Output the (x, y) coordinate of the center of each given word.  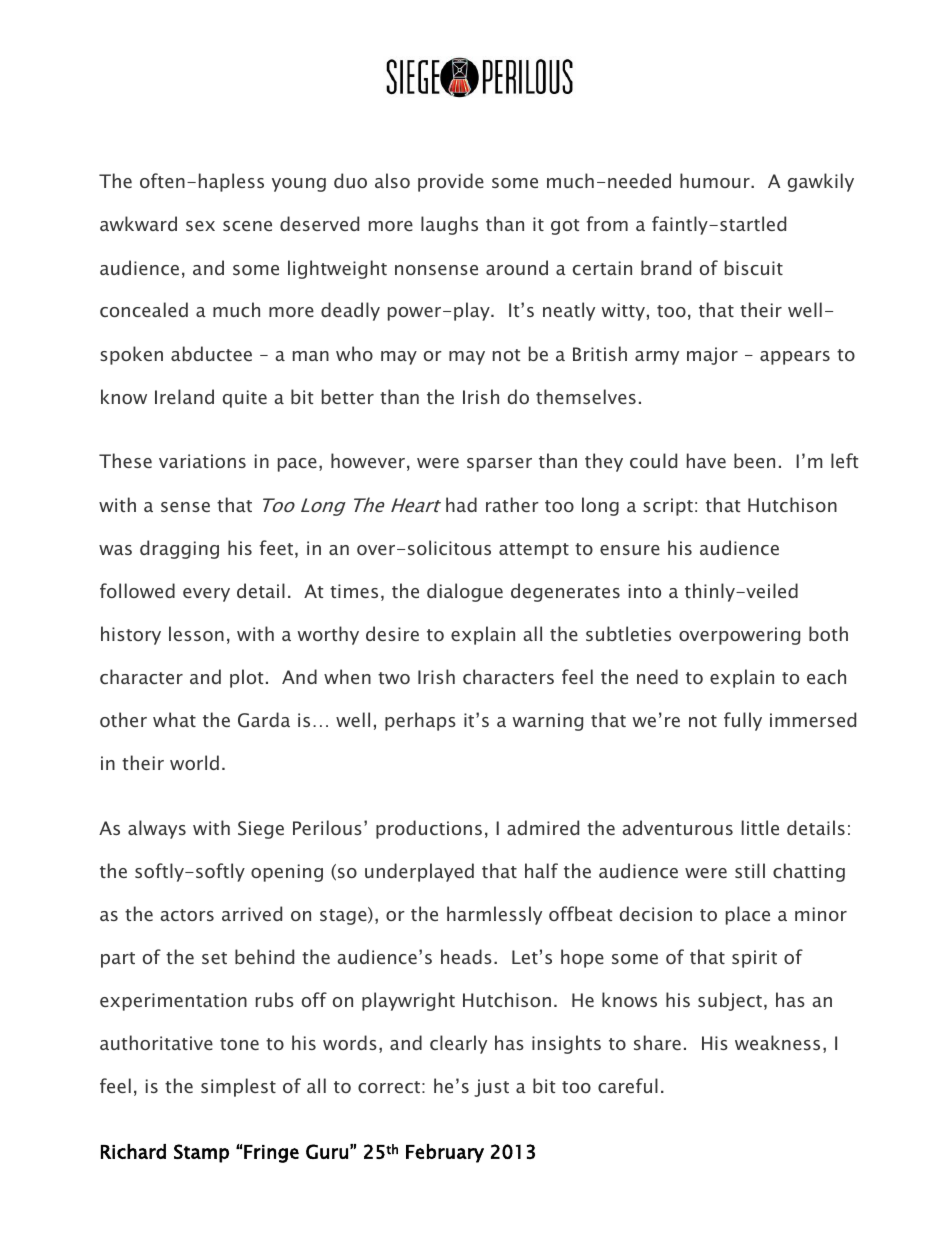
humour (716, 180)
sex (200, 226)
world (194, 762)
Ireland (184, 396)
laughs (449, 225)
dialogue (465, 592)
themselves (586, 396)
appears (795, 358)
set (214, 958)
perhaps (420, 721)
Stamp (201, 1153)
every (206, 595)
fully (743, 721)
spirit (754, 959)
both (828, 633)
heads (466, 956)
